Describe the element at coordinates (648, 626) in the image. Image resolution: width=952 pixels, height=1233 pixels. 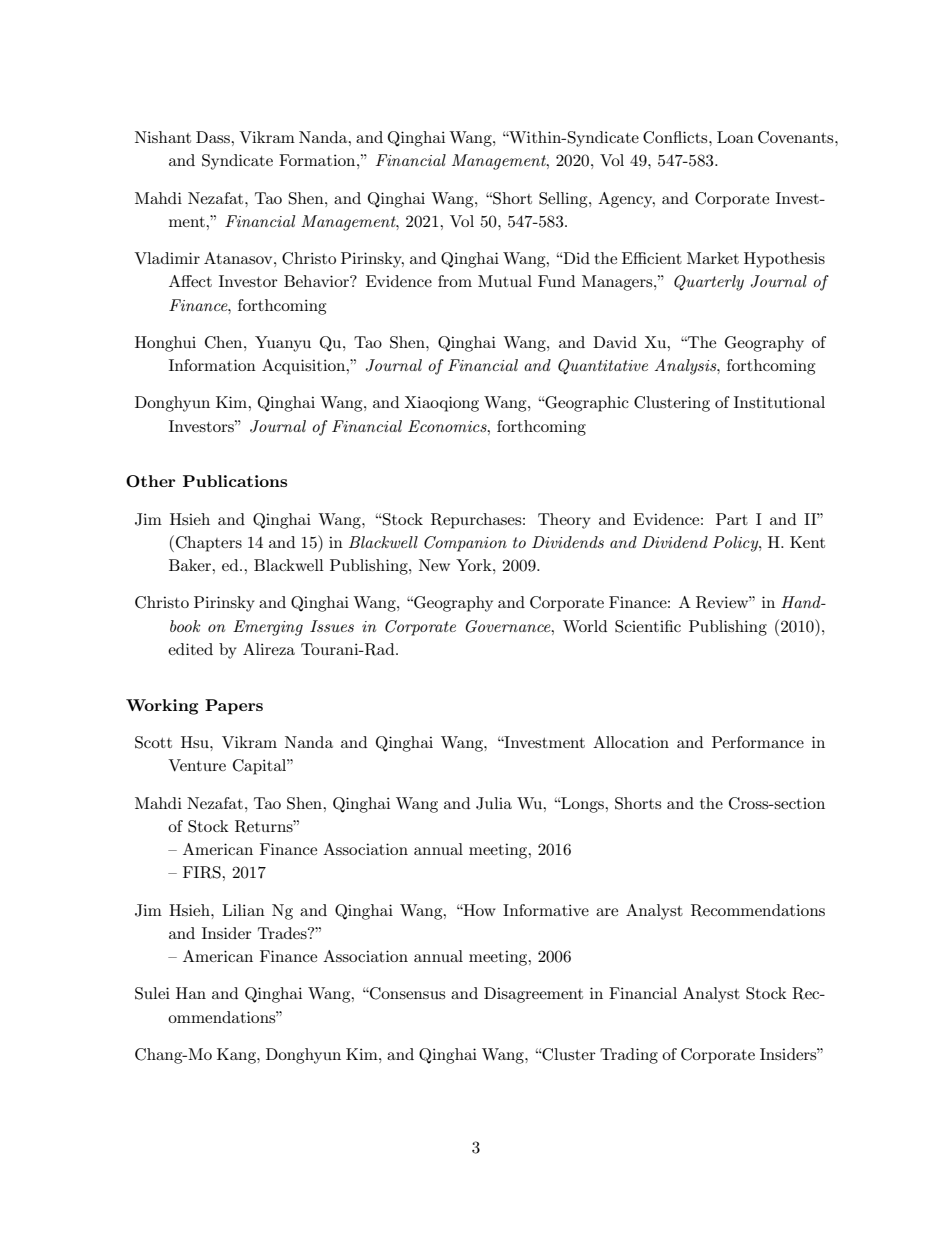
I see `Scientific` at that location.
